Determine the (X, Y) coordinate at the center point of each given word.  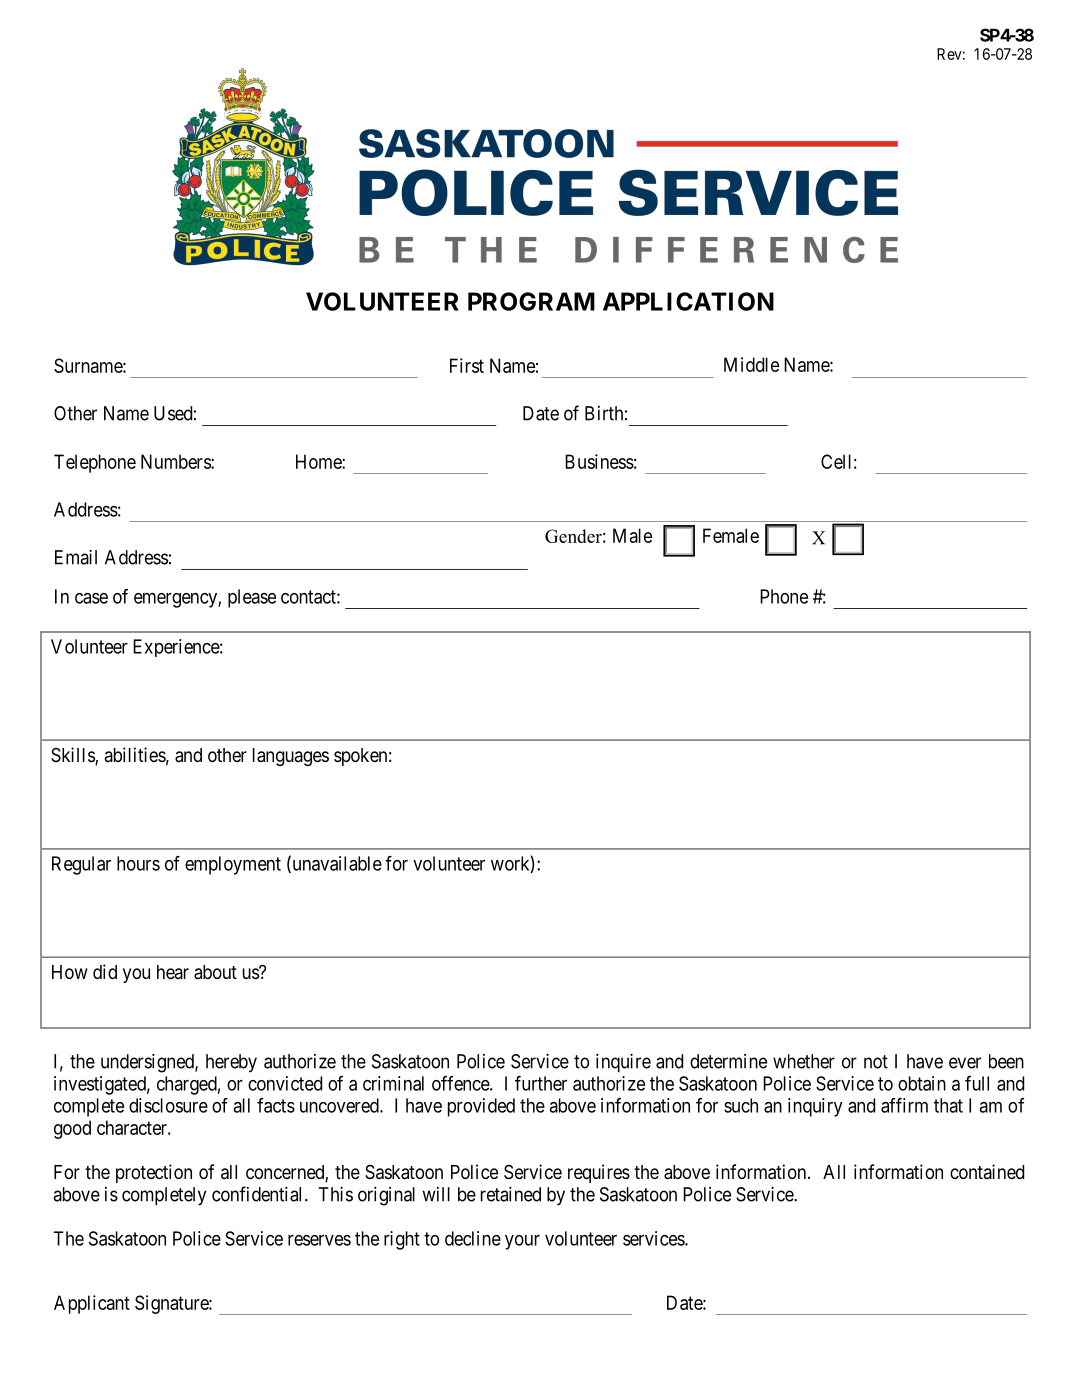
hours (138, 863)
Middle (751, 364)
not (876, 1062)
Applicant (92, 1304)
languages (291, 757)
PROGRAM (531, 301)
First (467, 365)
